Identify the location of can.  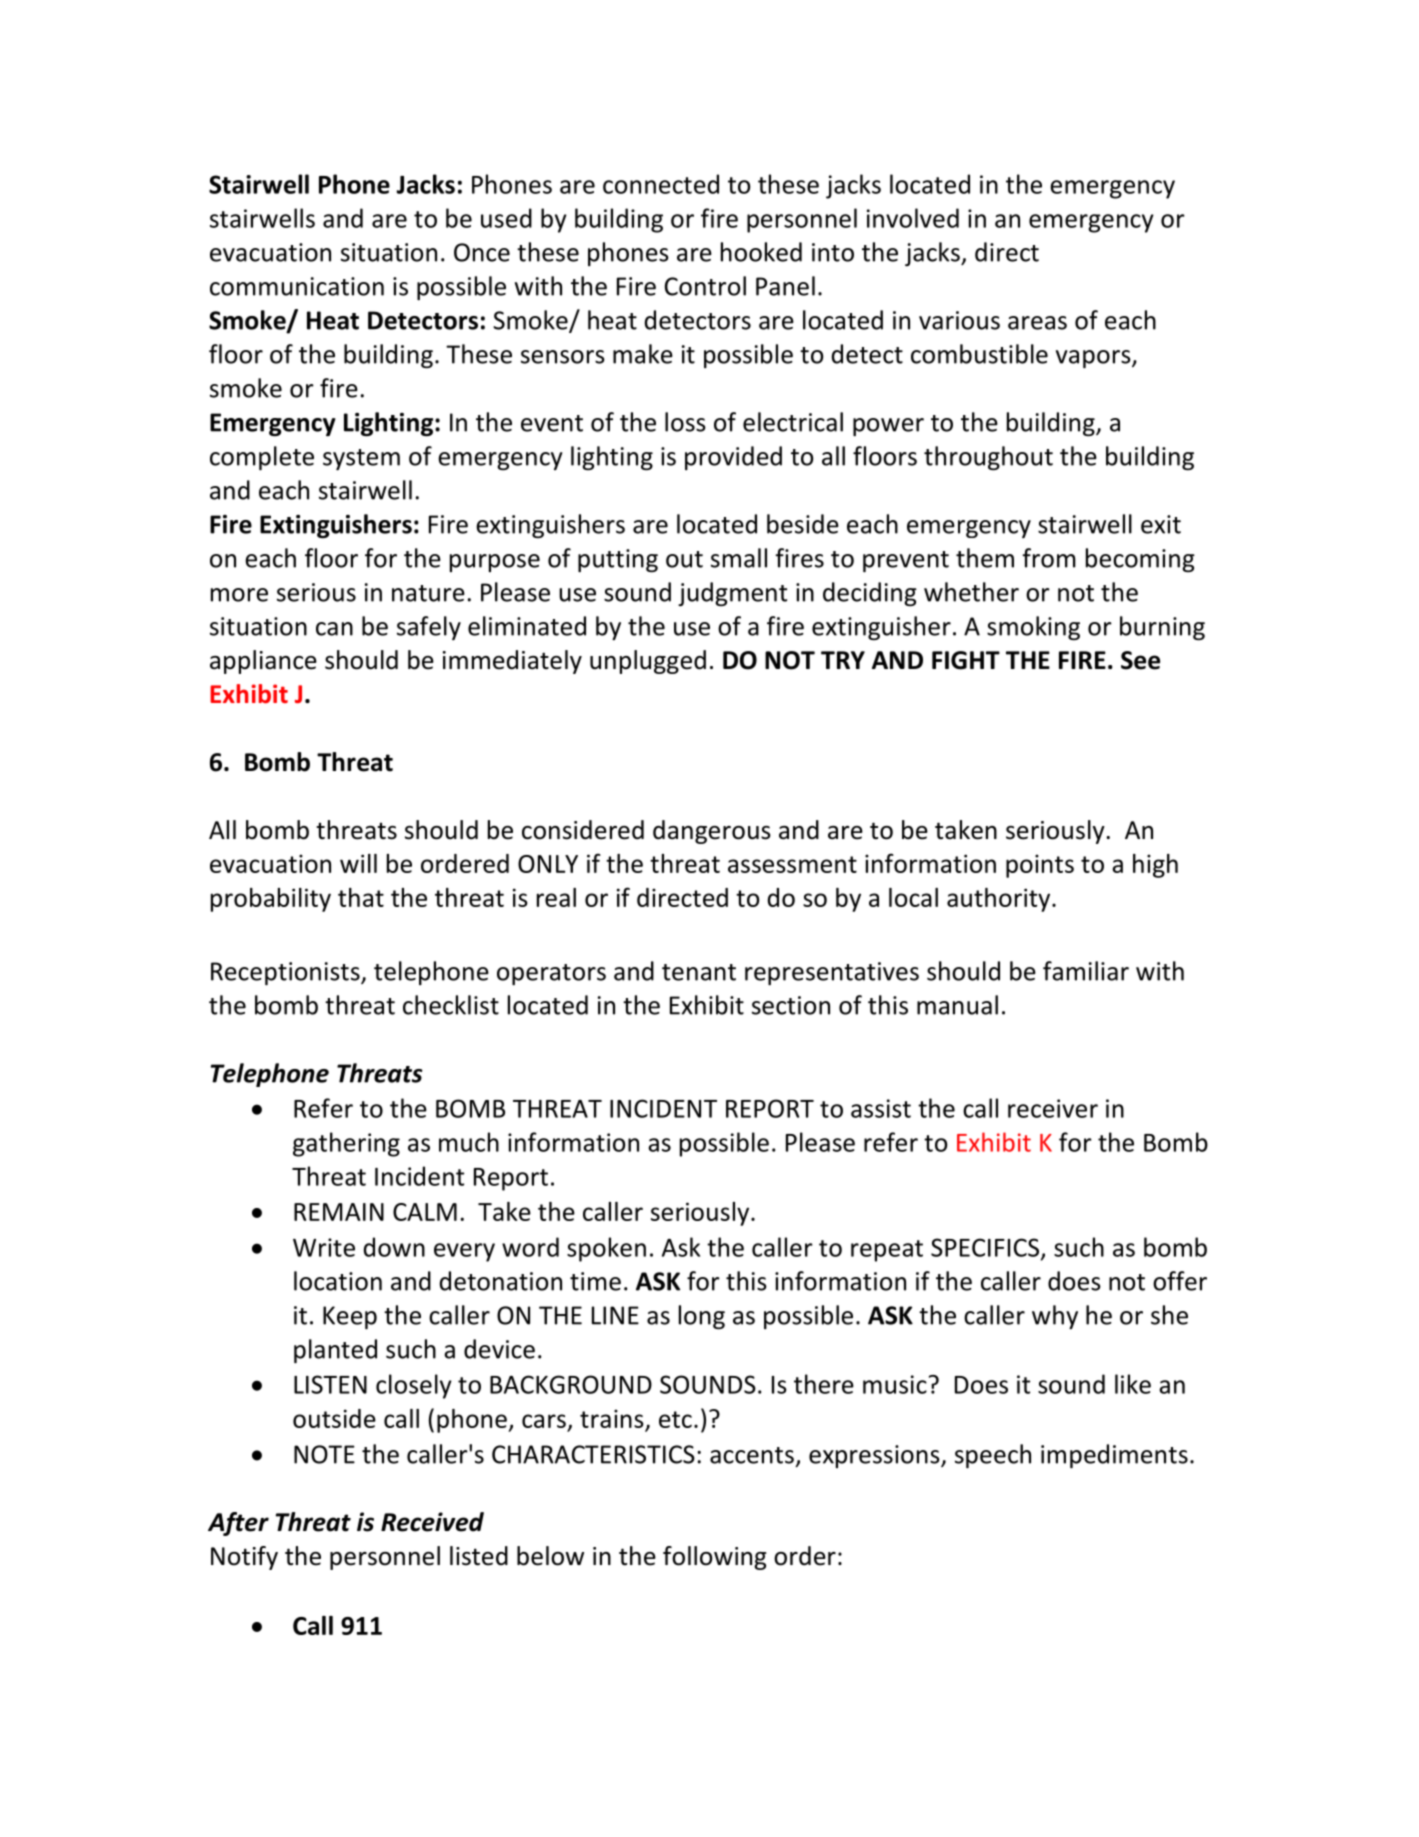
(334, 629).
